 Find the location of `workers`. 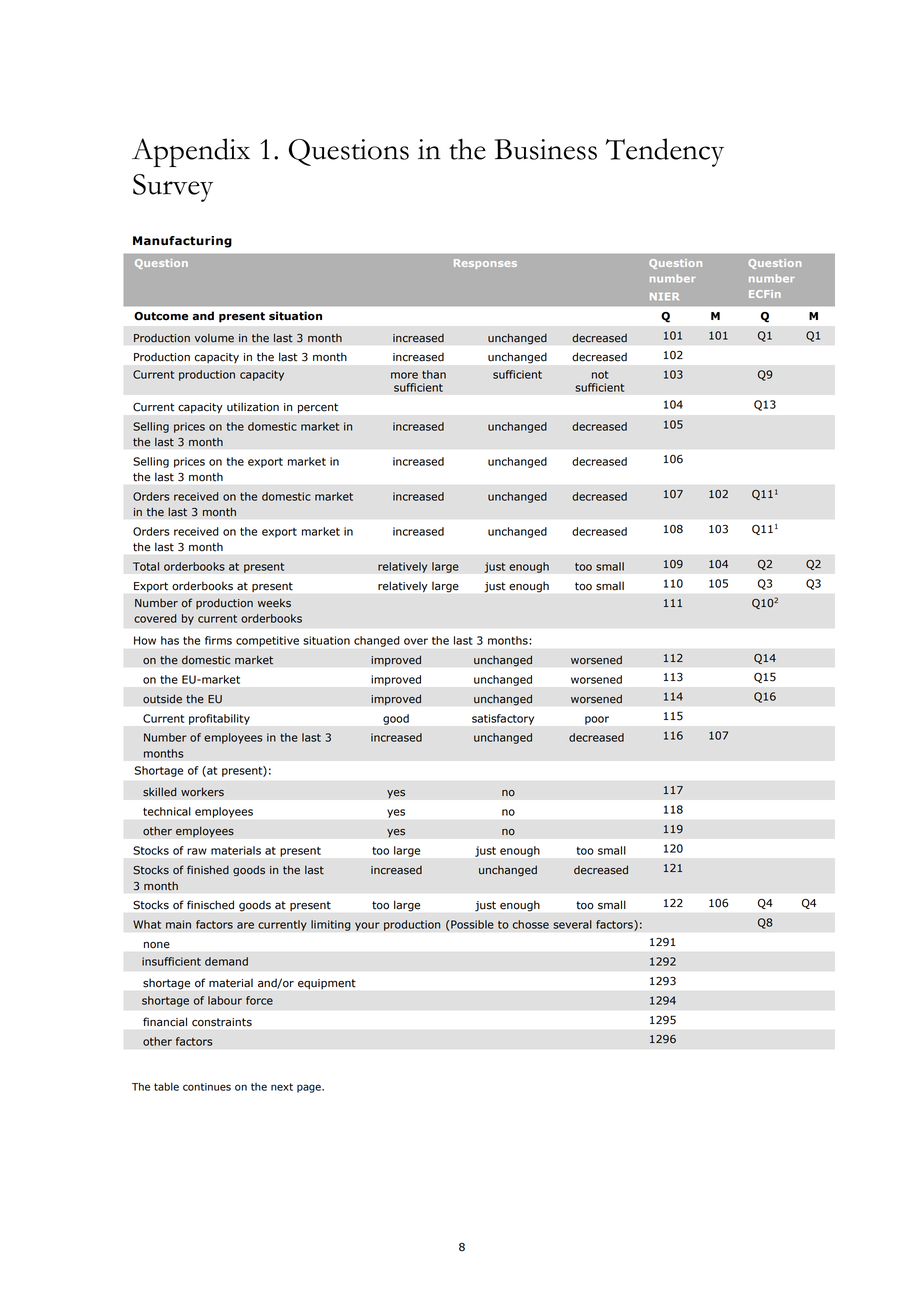

workers is located at coordinates (202, 792).
